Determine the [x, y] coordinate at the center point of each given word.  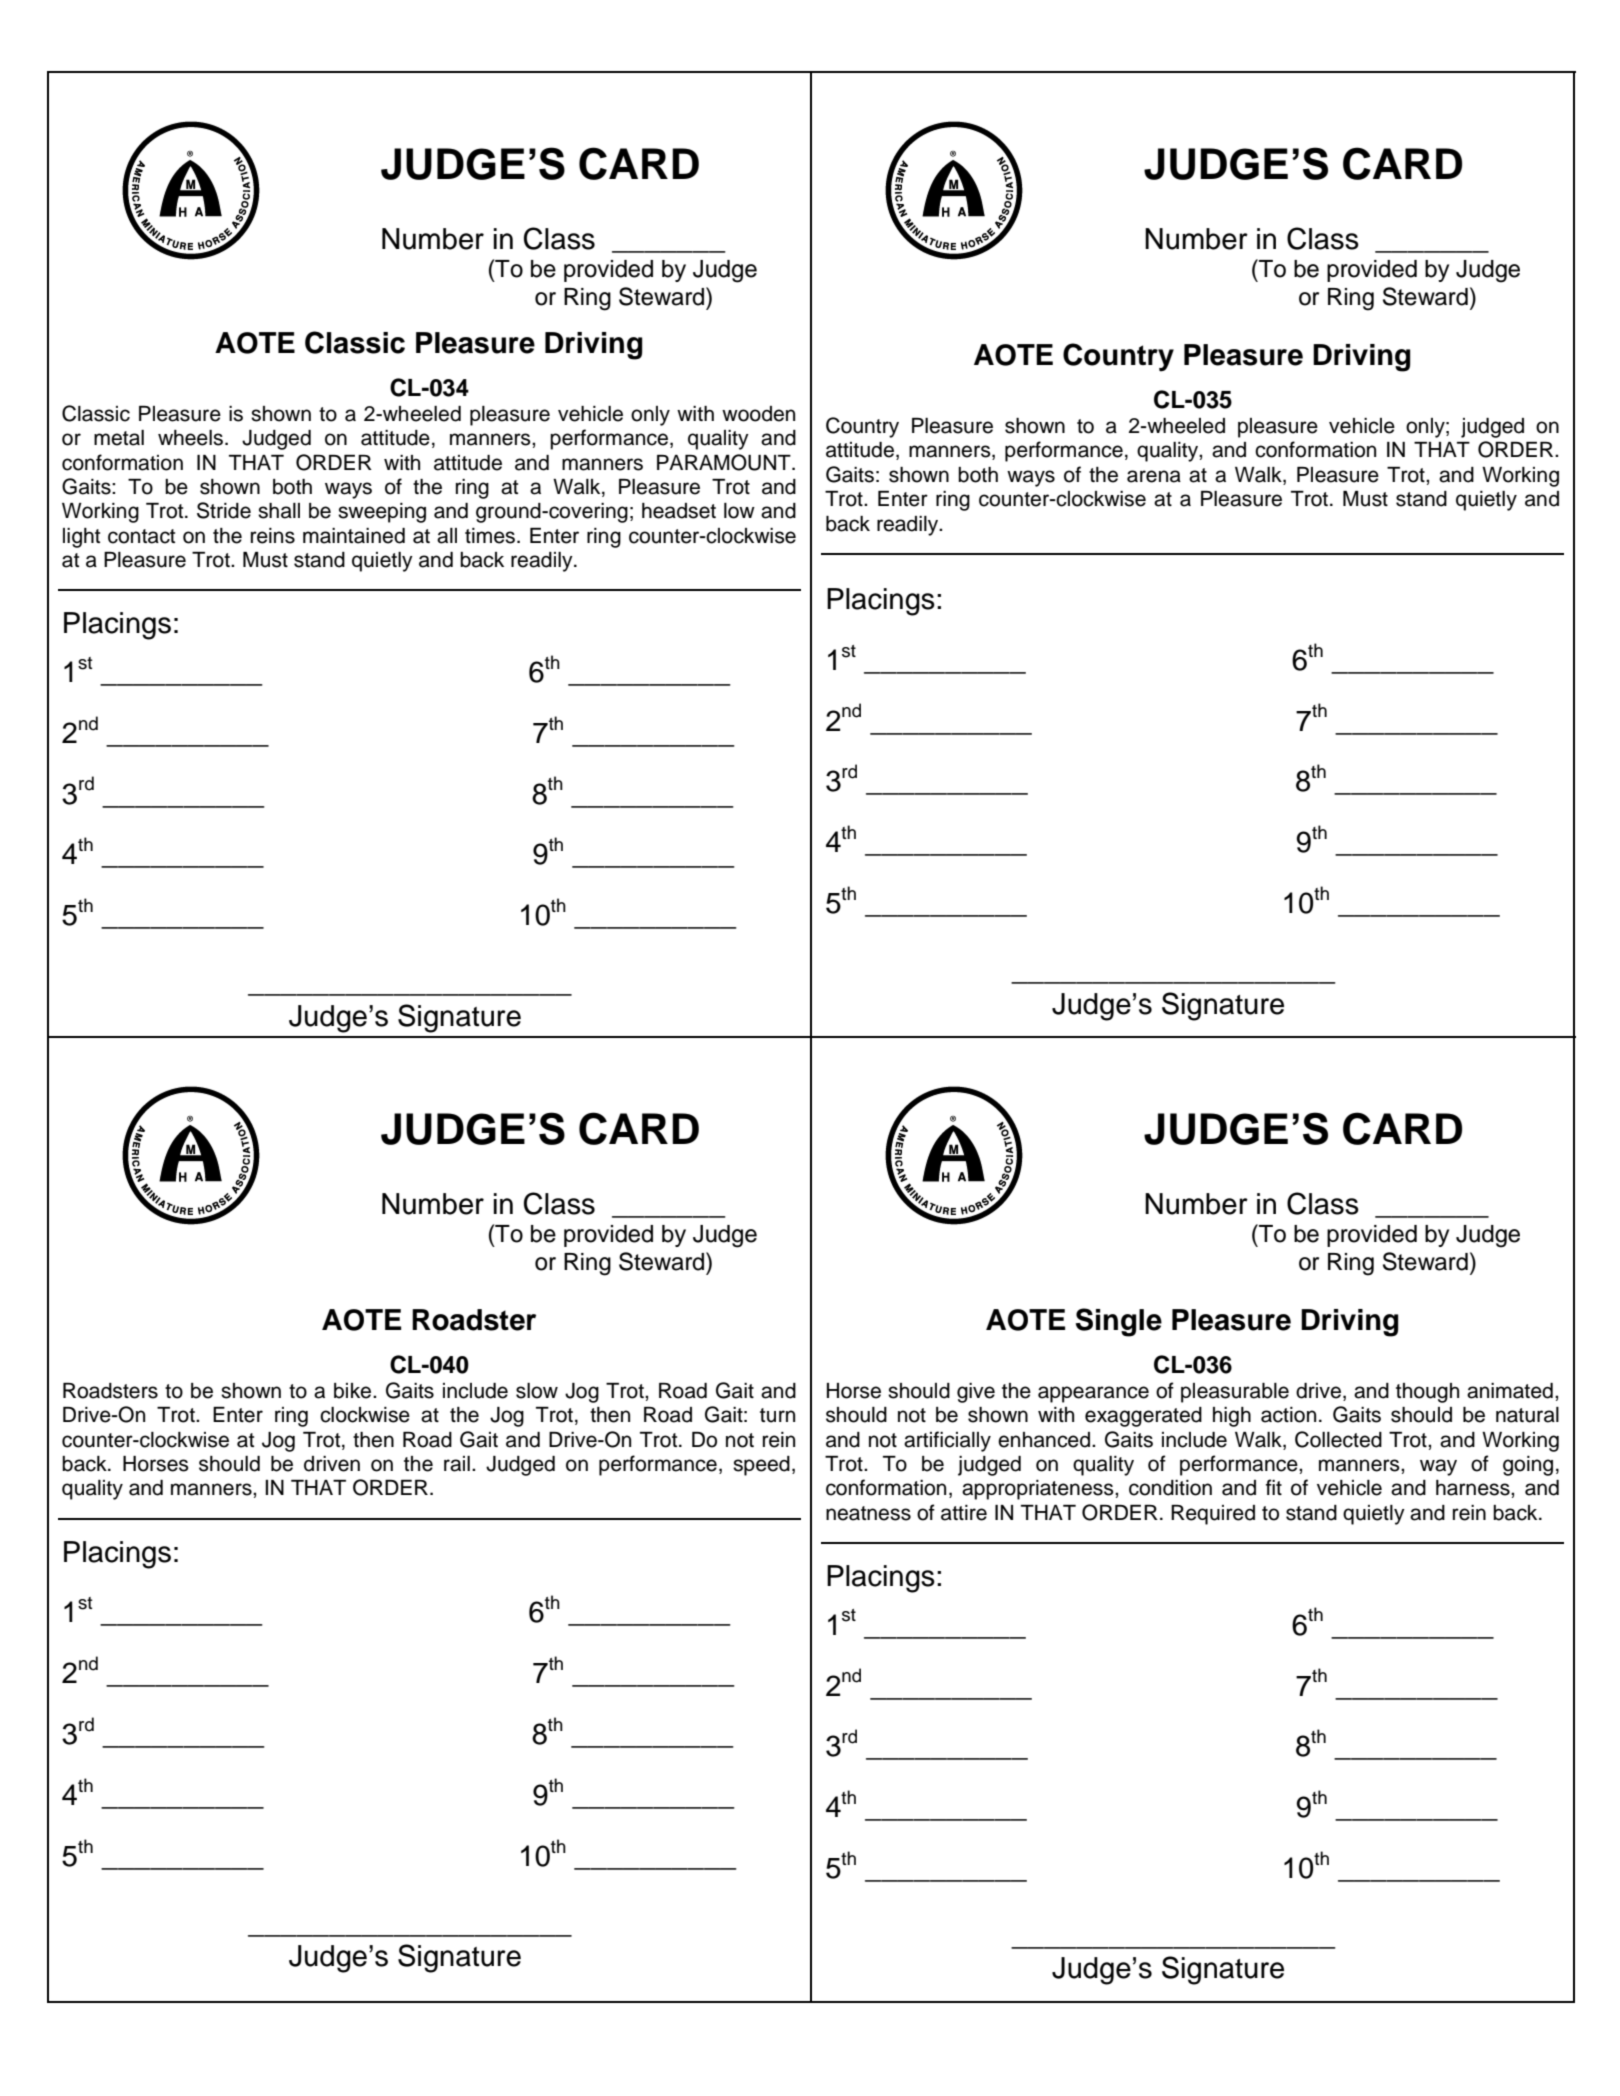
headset [679, 511]
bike [354, 1391]
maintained [354, 536]
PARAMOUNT [725, 462]
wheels [190, 438]
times [491, 536]
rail [457, 1464]
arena [1154, 476]
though [1427, 1393]
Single [1119, 1322]
